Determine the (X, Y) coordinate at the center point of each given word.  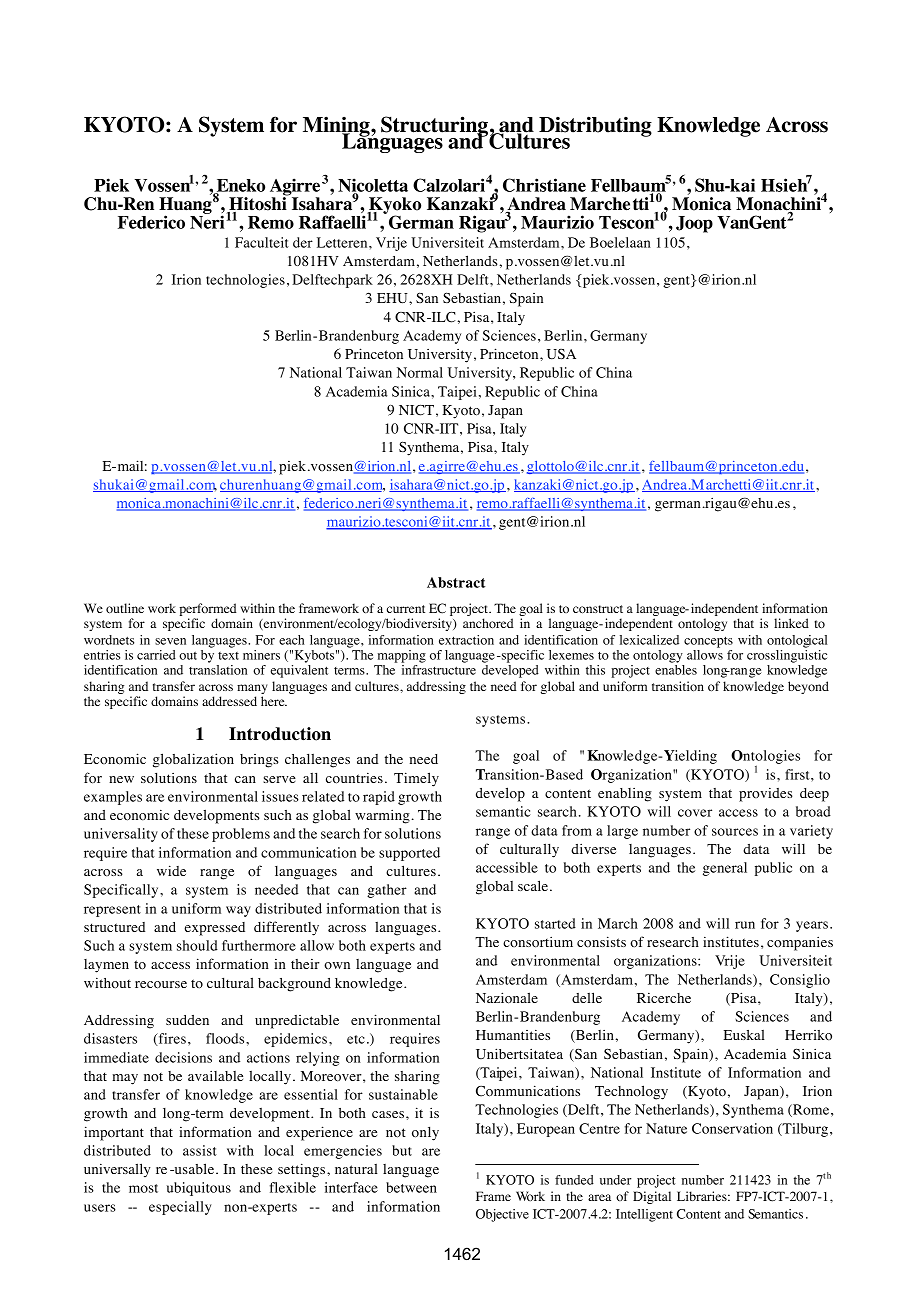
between (411, 1187)
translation (218, 670)
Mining (337, 127)
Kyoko (394, 207)
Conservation (732, 1128)
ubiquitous (199, 1189)
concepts (708, 642)
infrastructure (439, 670)
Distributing (594, 127)
